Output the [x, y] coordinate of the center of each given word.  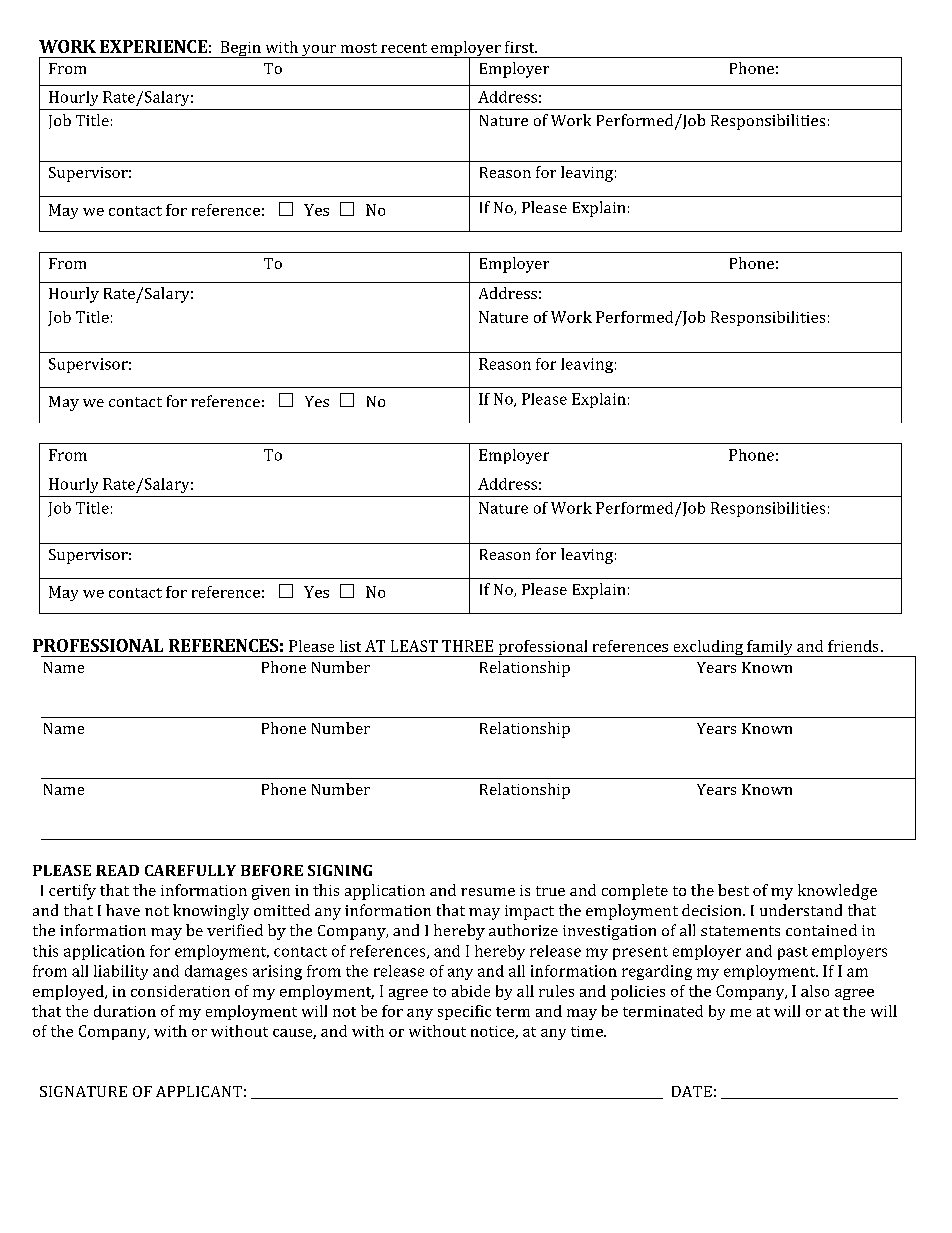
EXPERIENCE [153, 46]
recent [404, 48]
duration [125, 1011]
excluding [708, 648]
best [733, 890]
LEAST [414, 646]
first [521, 47]
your [319, 51]
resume [488, 892]
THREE [467, 646]
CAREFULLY [190, 870]
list [350, 646]
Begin [240, 49]
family [770, 648]
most [359, 48]
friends [853, 646]
